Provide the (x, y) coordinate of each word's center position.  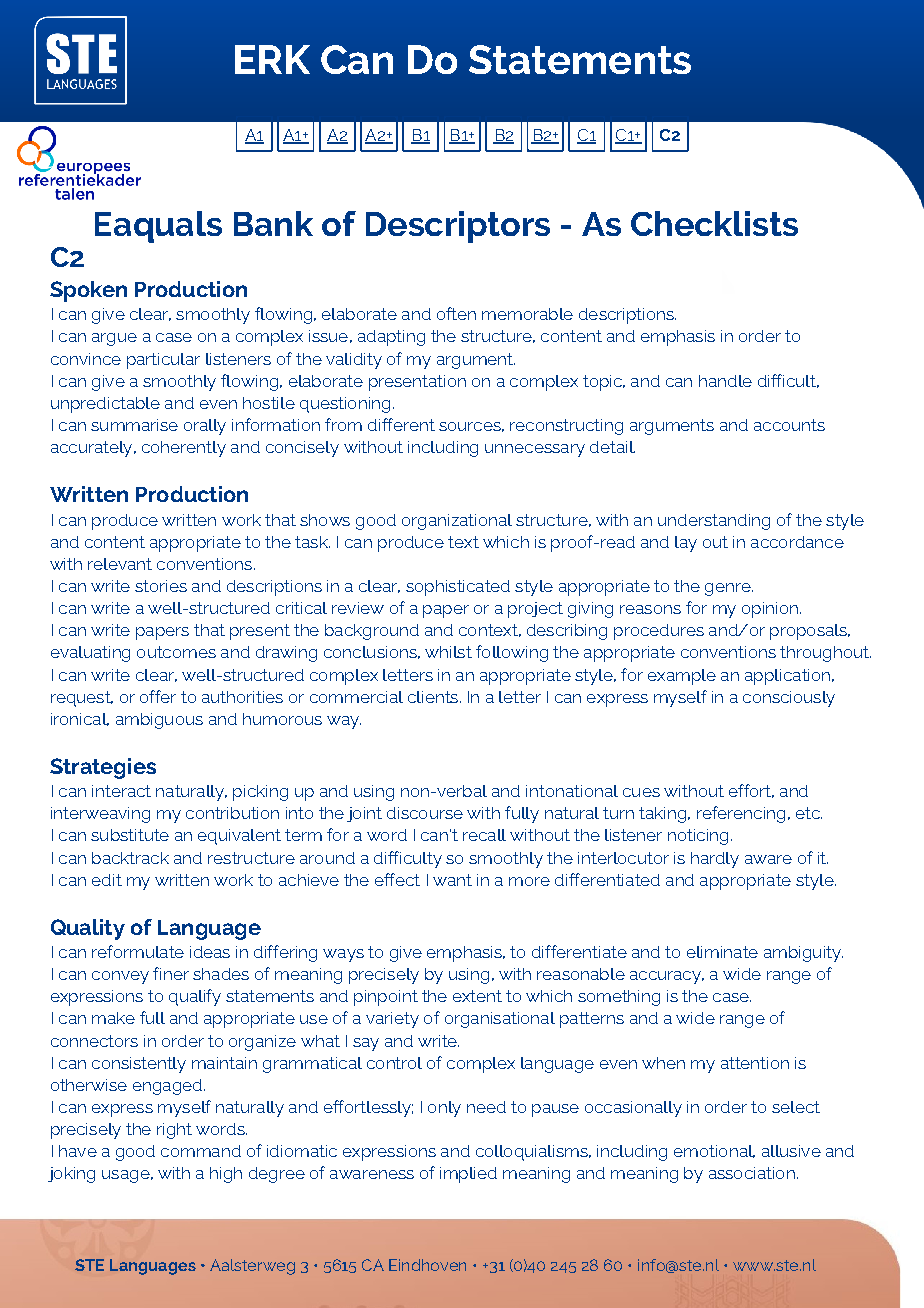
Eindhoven (427, 1265)
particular (163, 361)
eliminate (722, 952)
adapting (391, 338)
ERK (272, 59)
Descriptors (458, 227)
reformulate (138, 951)
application (787, 677)
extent (477, 996)
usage (126, 1176)
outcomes (176, 652)
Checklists (714, 223)
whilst (448, 652)
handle (725, 381)
